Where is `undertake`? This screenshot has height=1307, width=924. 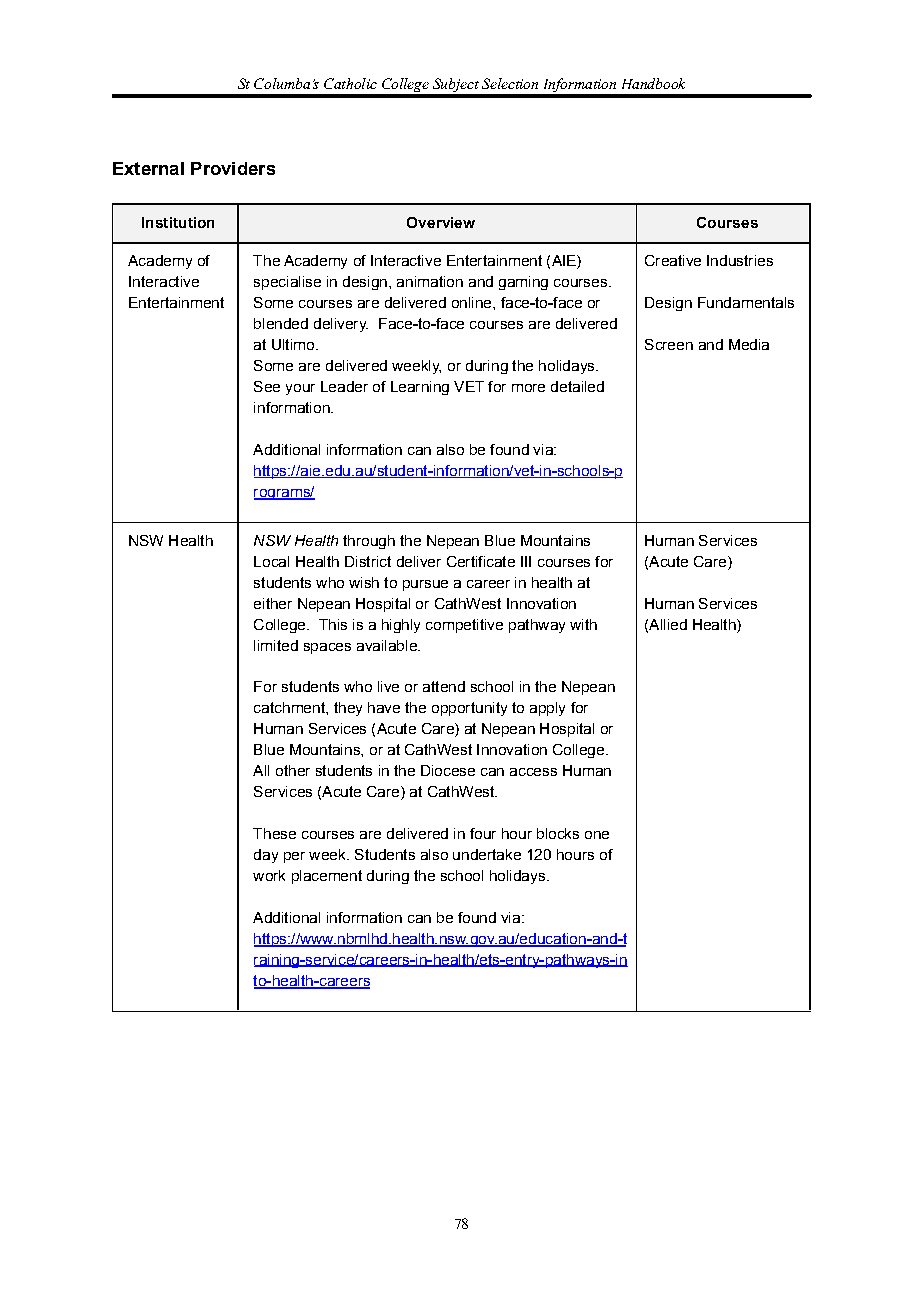 undertake is located at coordinates (487, 854).
